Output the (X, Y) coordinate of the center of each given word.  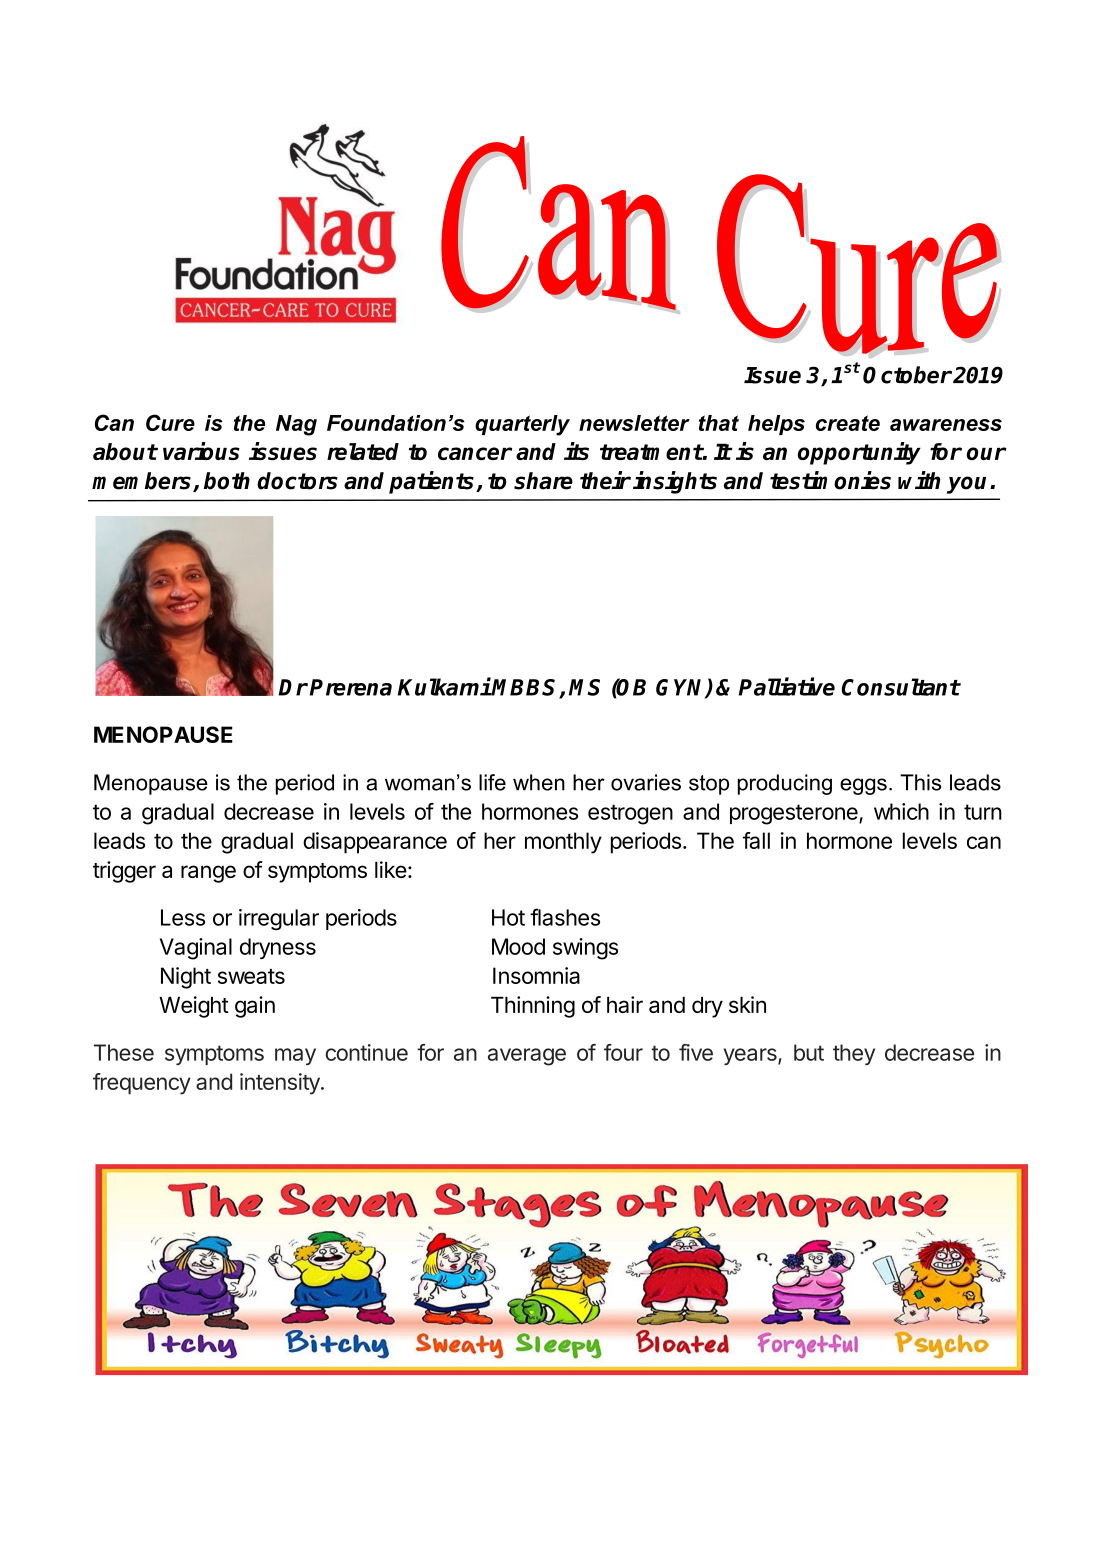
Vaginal (196, 949)
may (295, 1056)
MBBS (526, 688)
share (543, 481)
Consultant (900, 687)
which (901, 811)
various (201, 451)
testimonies (830, 480)
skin (747, 1004)
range (208, 874)
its (576, 451)
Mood (518, 946)
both (227, 481)
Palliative (787, 686)
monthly (563, 843)
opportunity (859, 453)
